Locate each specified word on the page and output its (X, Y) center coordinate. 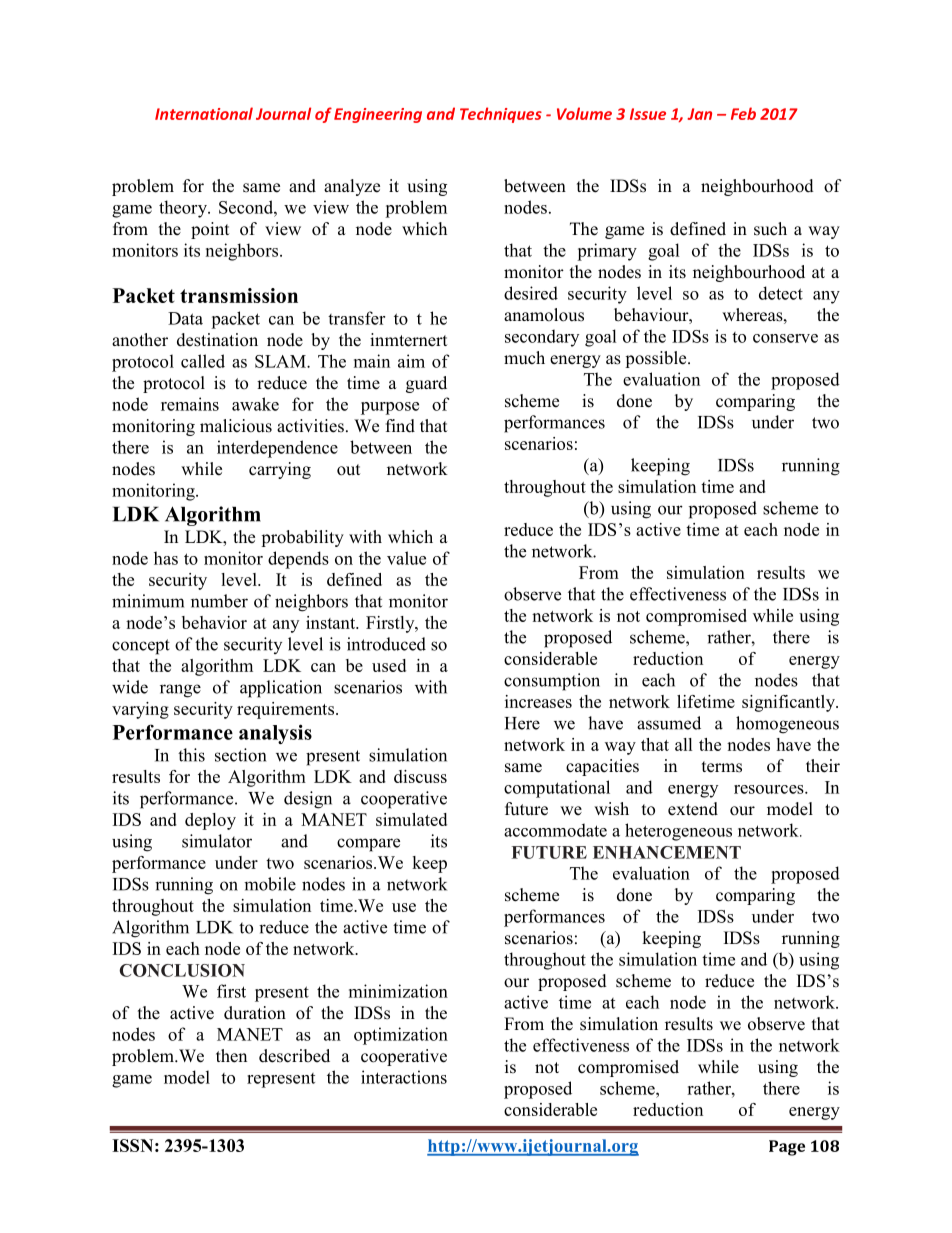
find (400, 426)
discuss (420, 776)
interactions (404, 1077)
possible (657, 359)
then (231, 1056)
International (204, 113)
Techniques (501, 115)
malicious (236, 426)
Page (787, 1148)
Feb (743, 113)
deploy (210, 821)
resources (770, 789)
